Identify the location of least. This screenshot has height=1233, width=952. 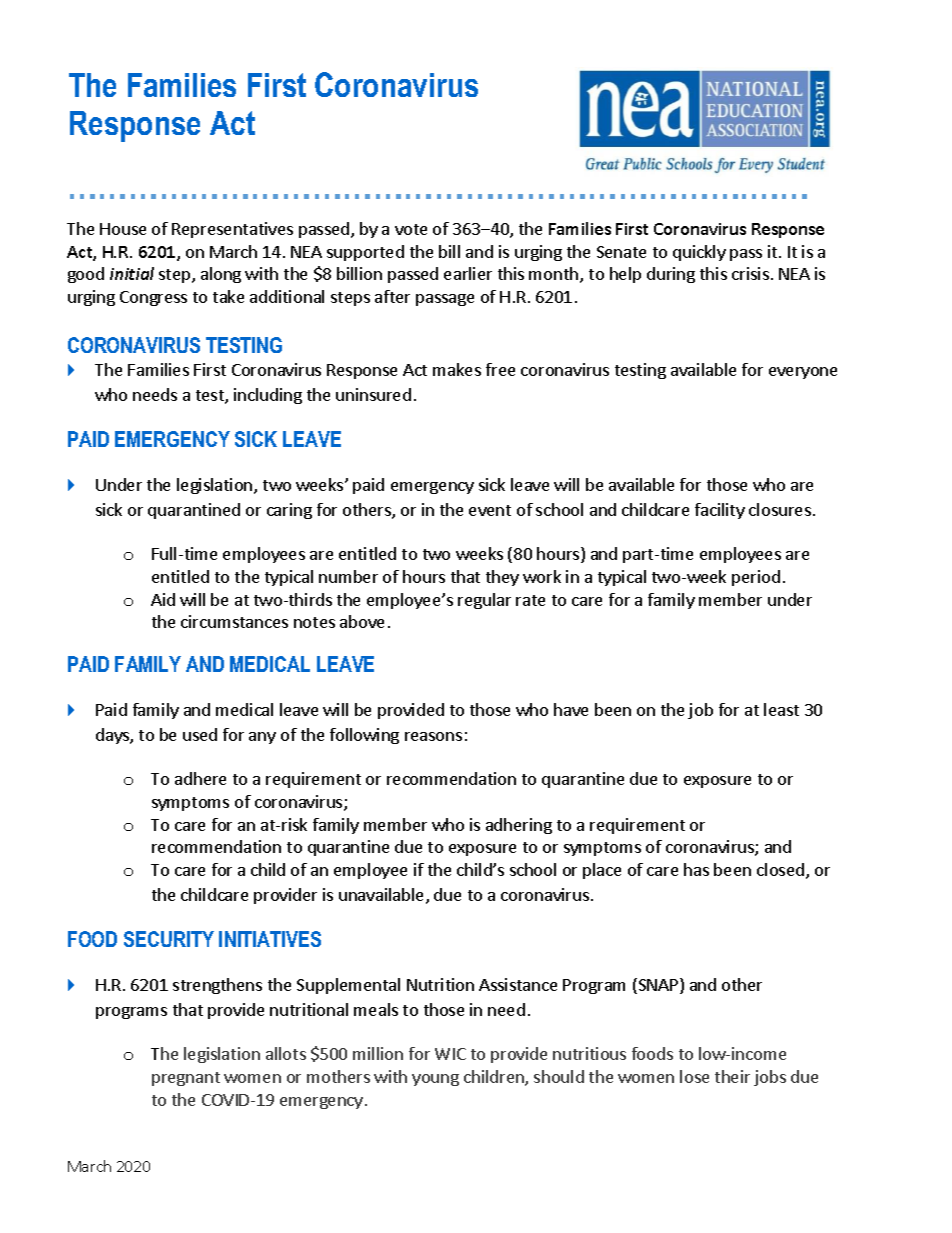
(781, 709).
